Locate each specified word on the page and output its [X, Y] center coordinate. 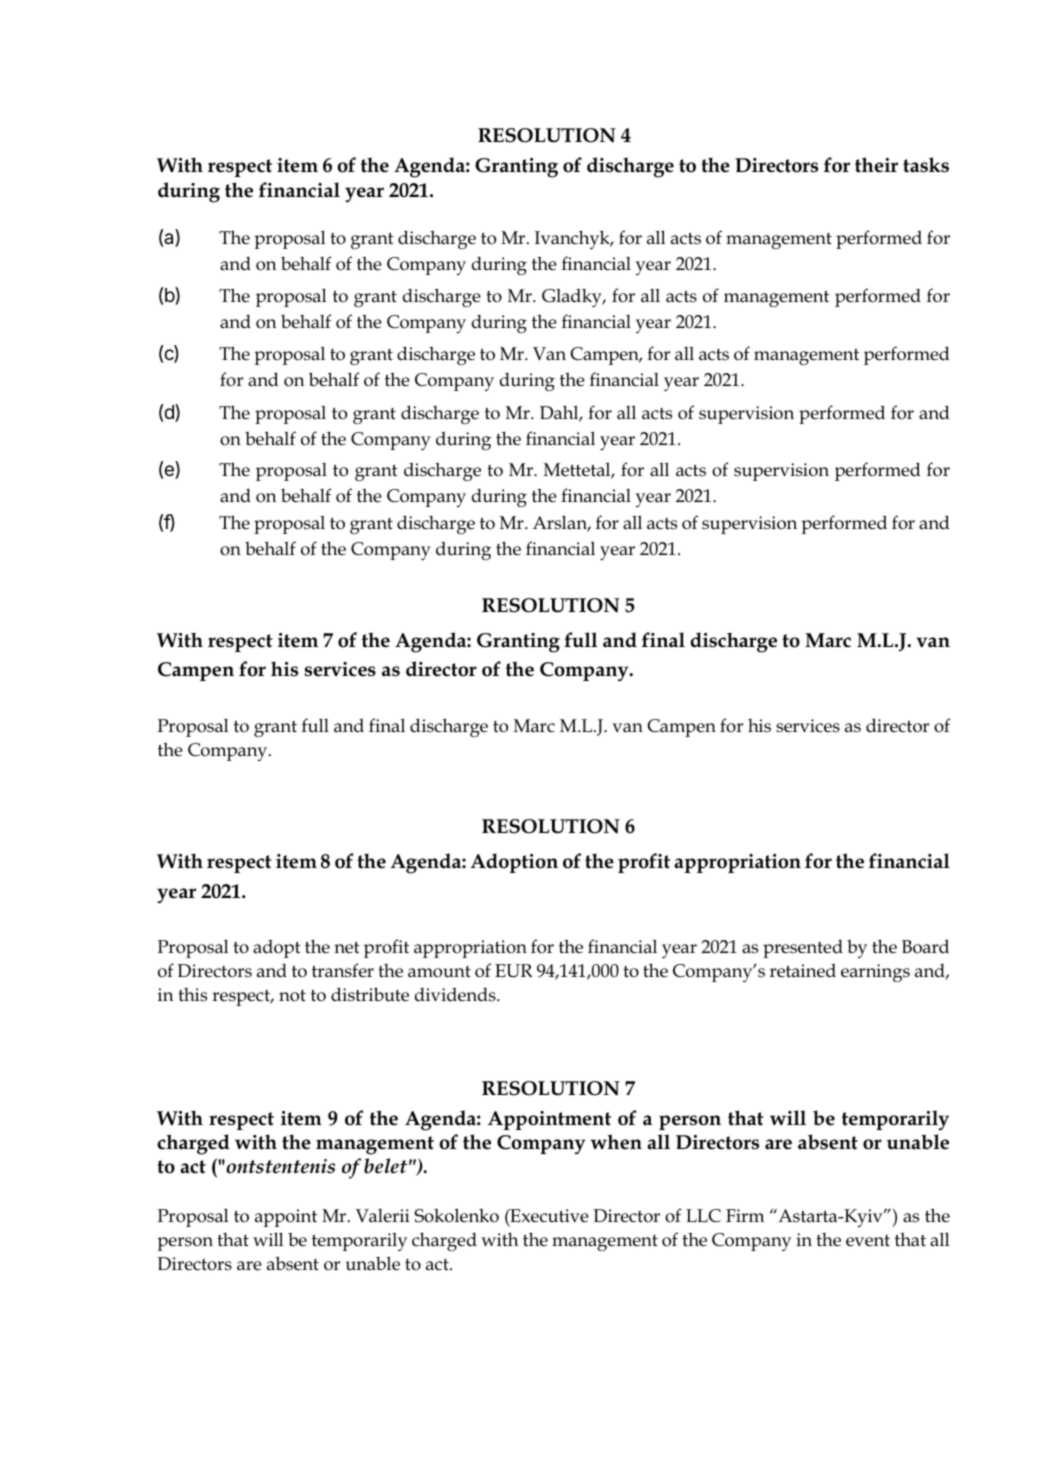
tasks [926, 165]
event [868, 1241]
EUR [514, 971]
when [616, 1142]
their [876, 165]
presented [803, 949]
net [347, 948]
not [292, 996]
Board [925, 946]
